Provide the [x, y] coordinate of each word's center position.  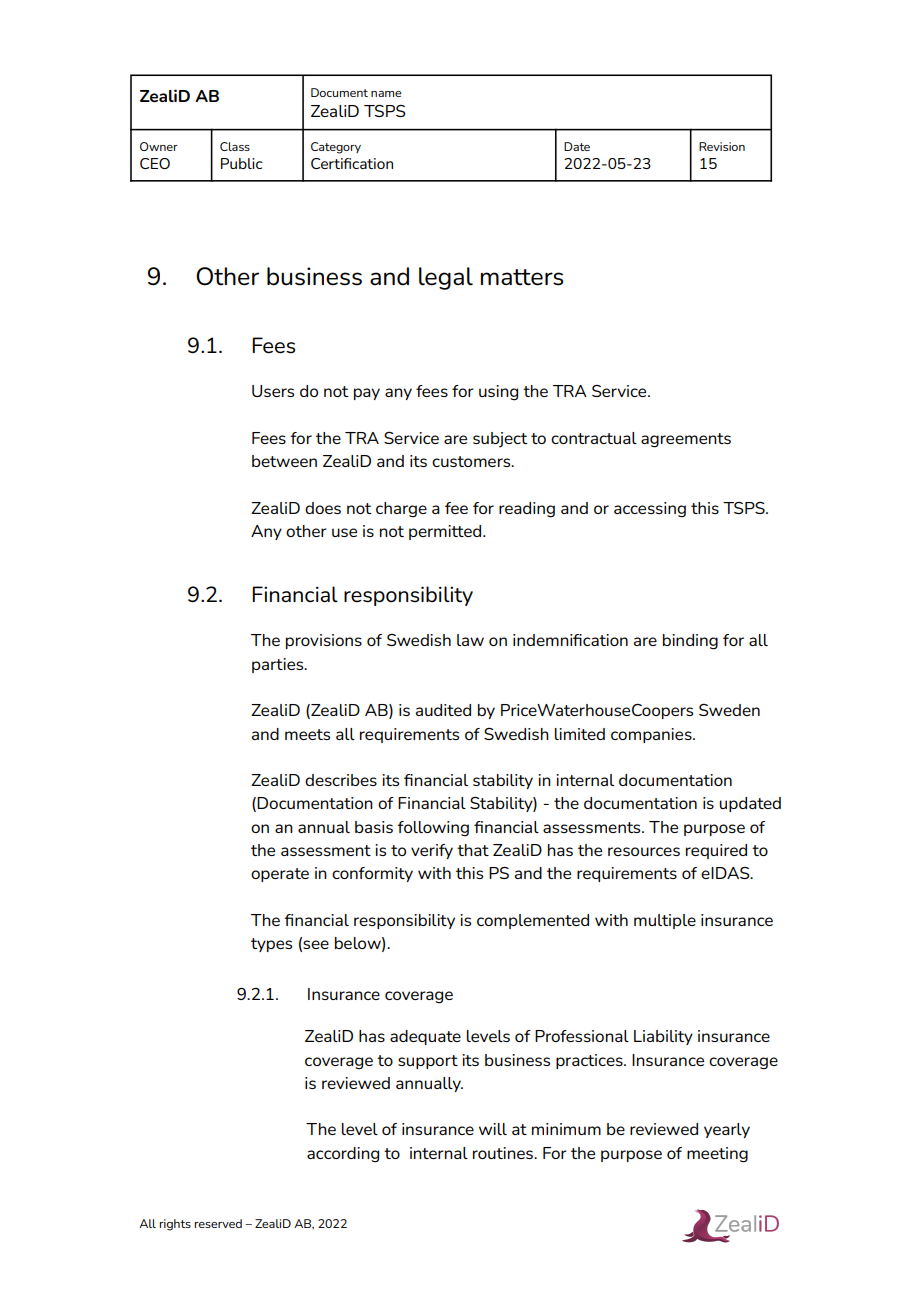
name [386, 94]
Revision [722, 146]
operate [280, 875]
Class [235, 146]
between [284, 461]
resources [644, 851]
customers [472, 461]
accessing [650, 510]
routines [504, 1153]
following [433, 829]
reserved [218, 1223]
